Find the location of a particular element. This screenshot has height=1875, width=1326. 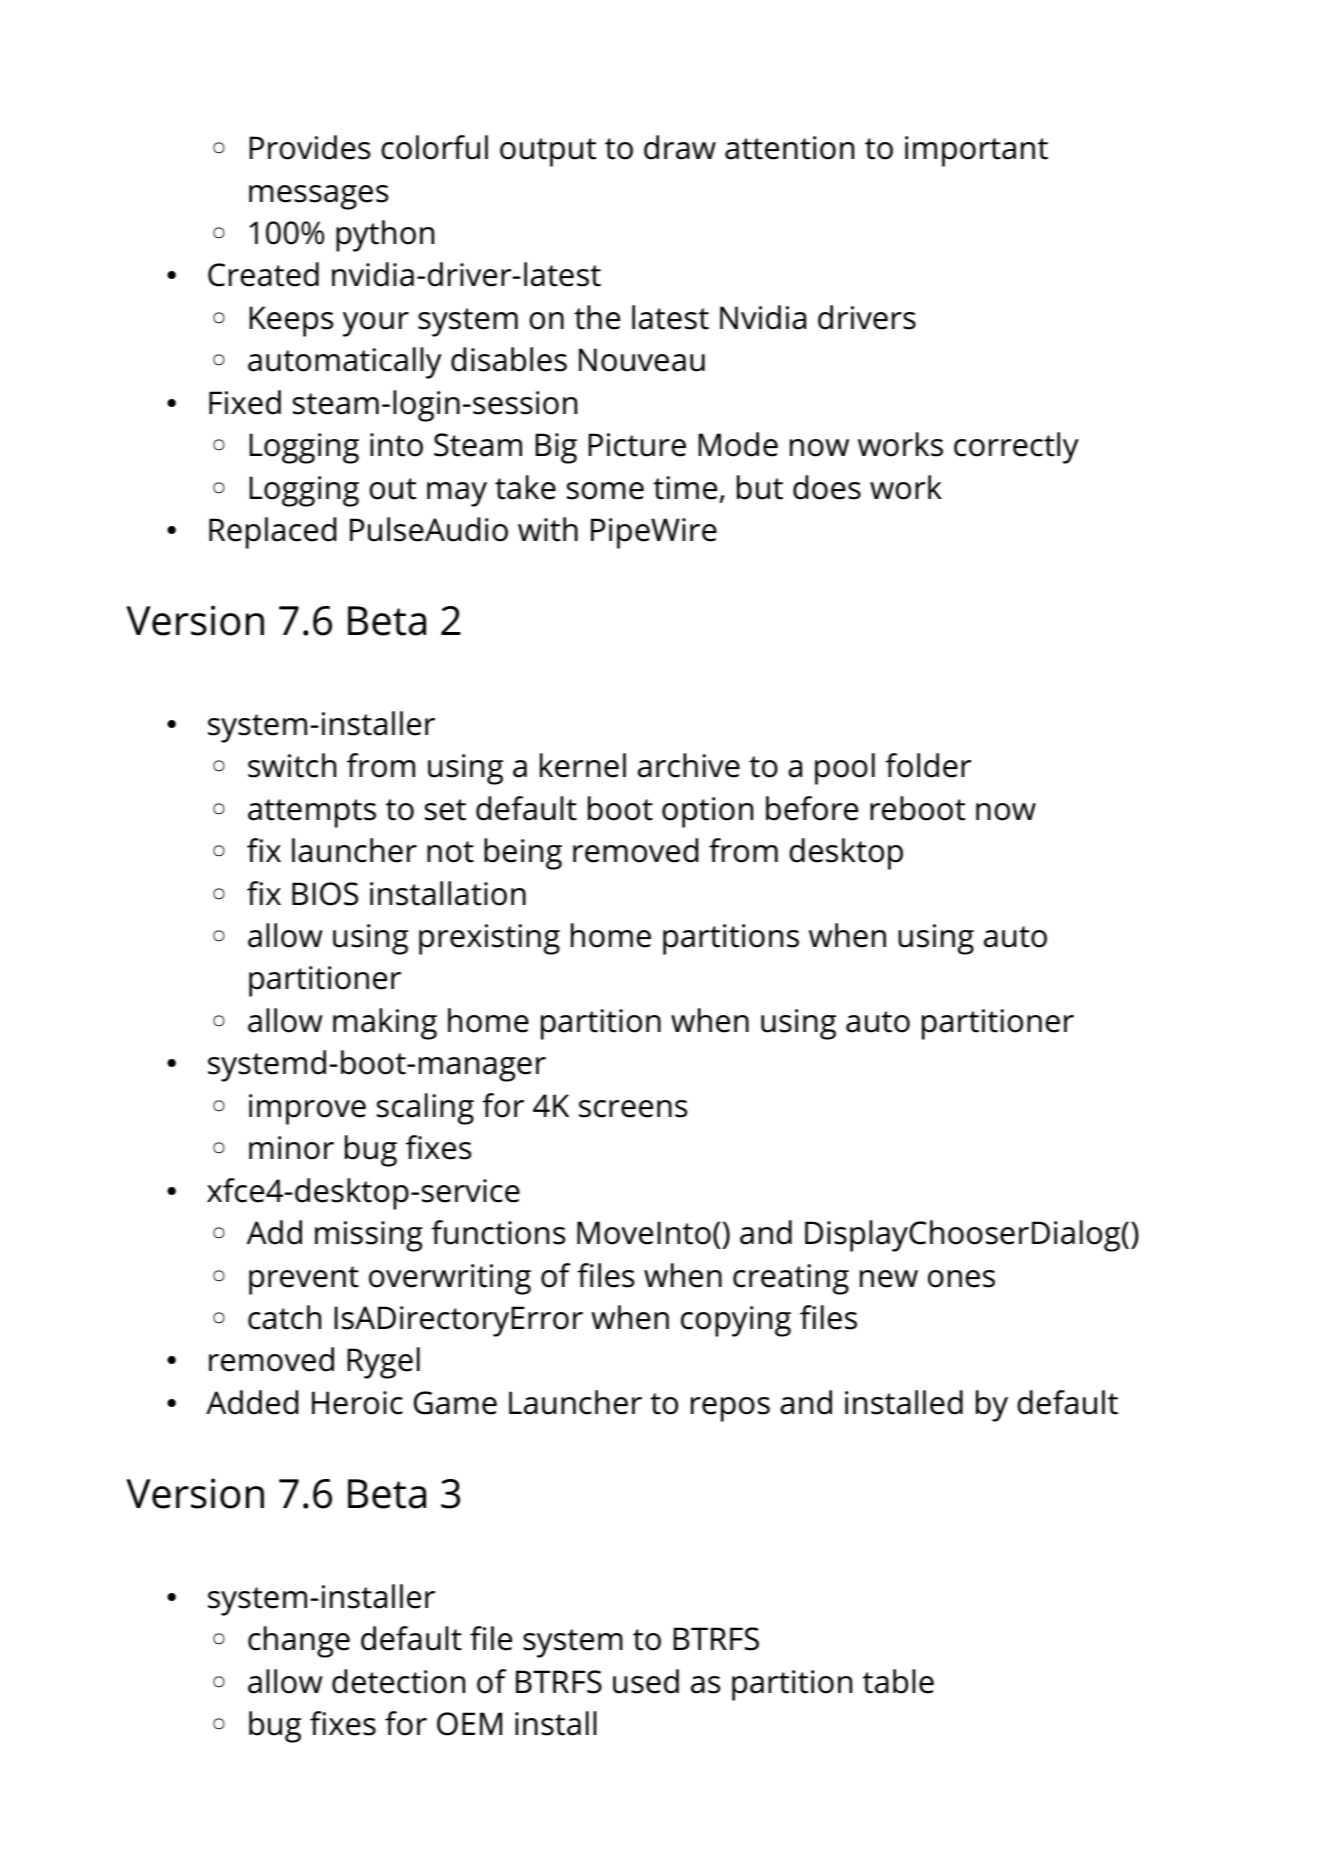

draw is located at coordinates (680, 147).
